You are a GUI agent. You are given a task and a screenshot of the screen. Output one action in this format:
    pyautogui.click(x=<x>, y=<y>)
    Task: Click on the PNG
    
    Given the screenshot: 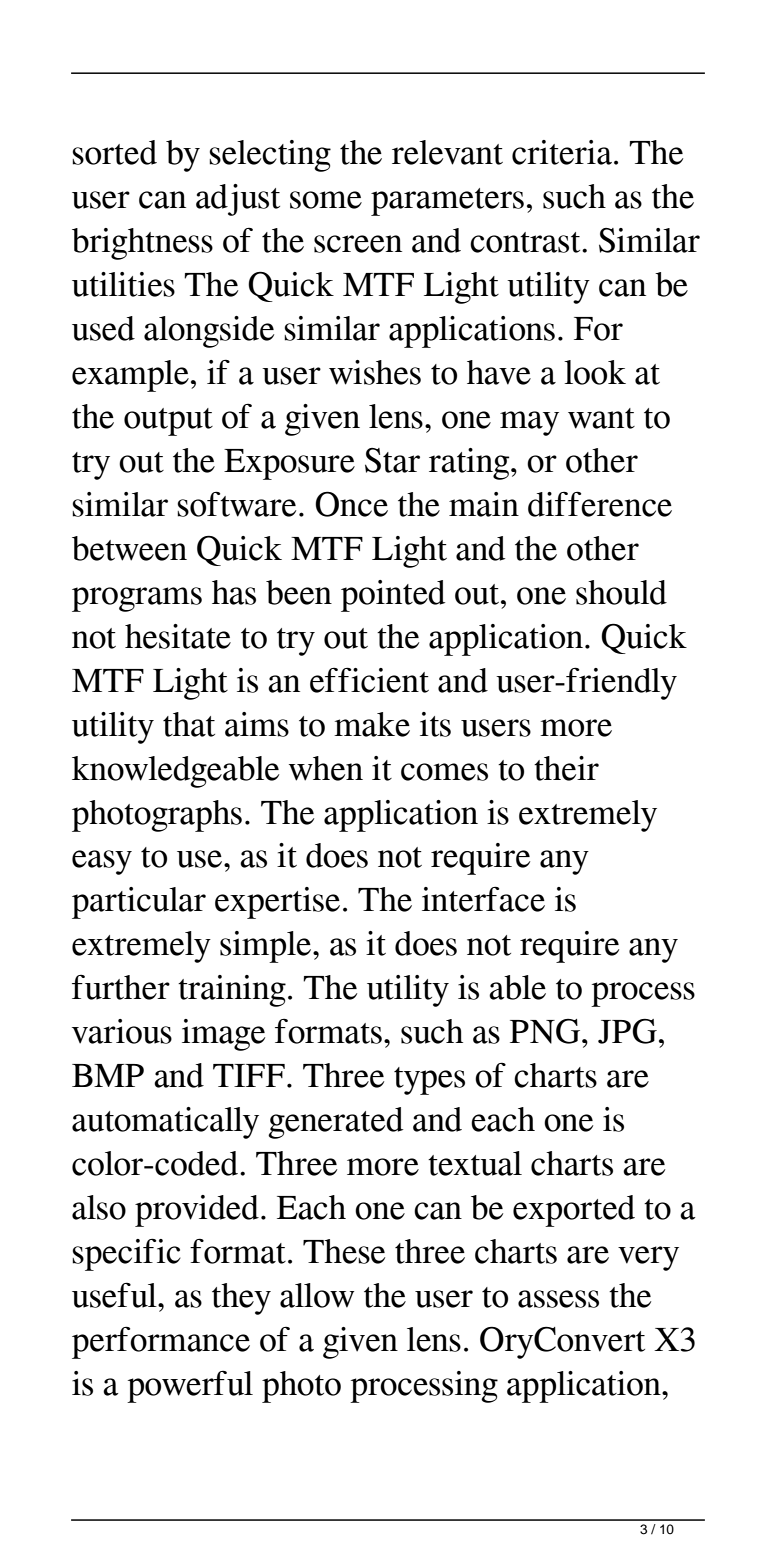 What is the action you would take?
    pyautogui.click(x=546, y=1031)
